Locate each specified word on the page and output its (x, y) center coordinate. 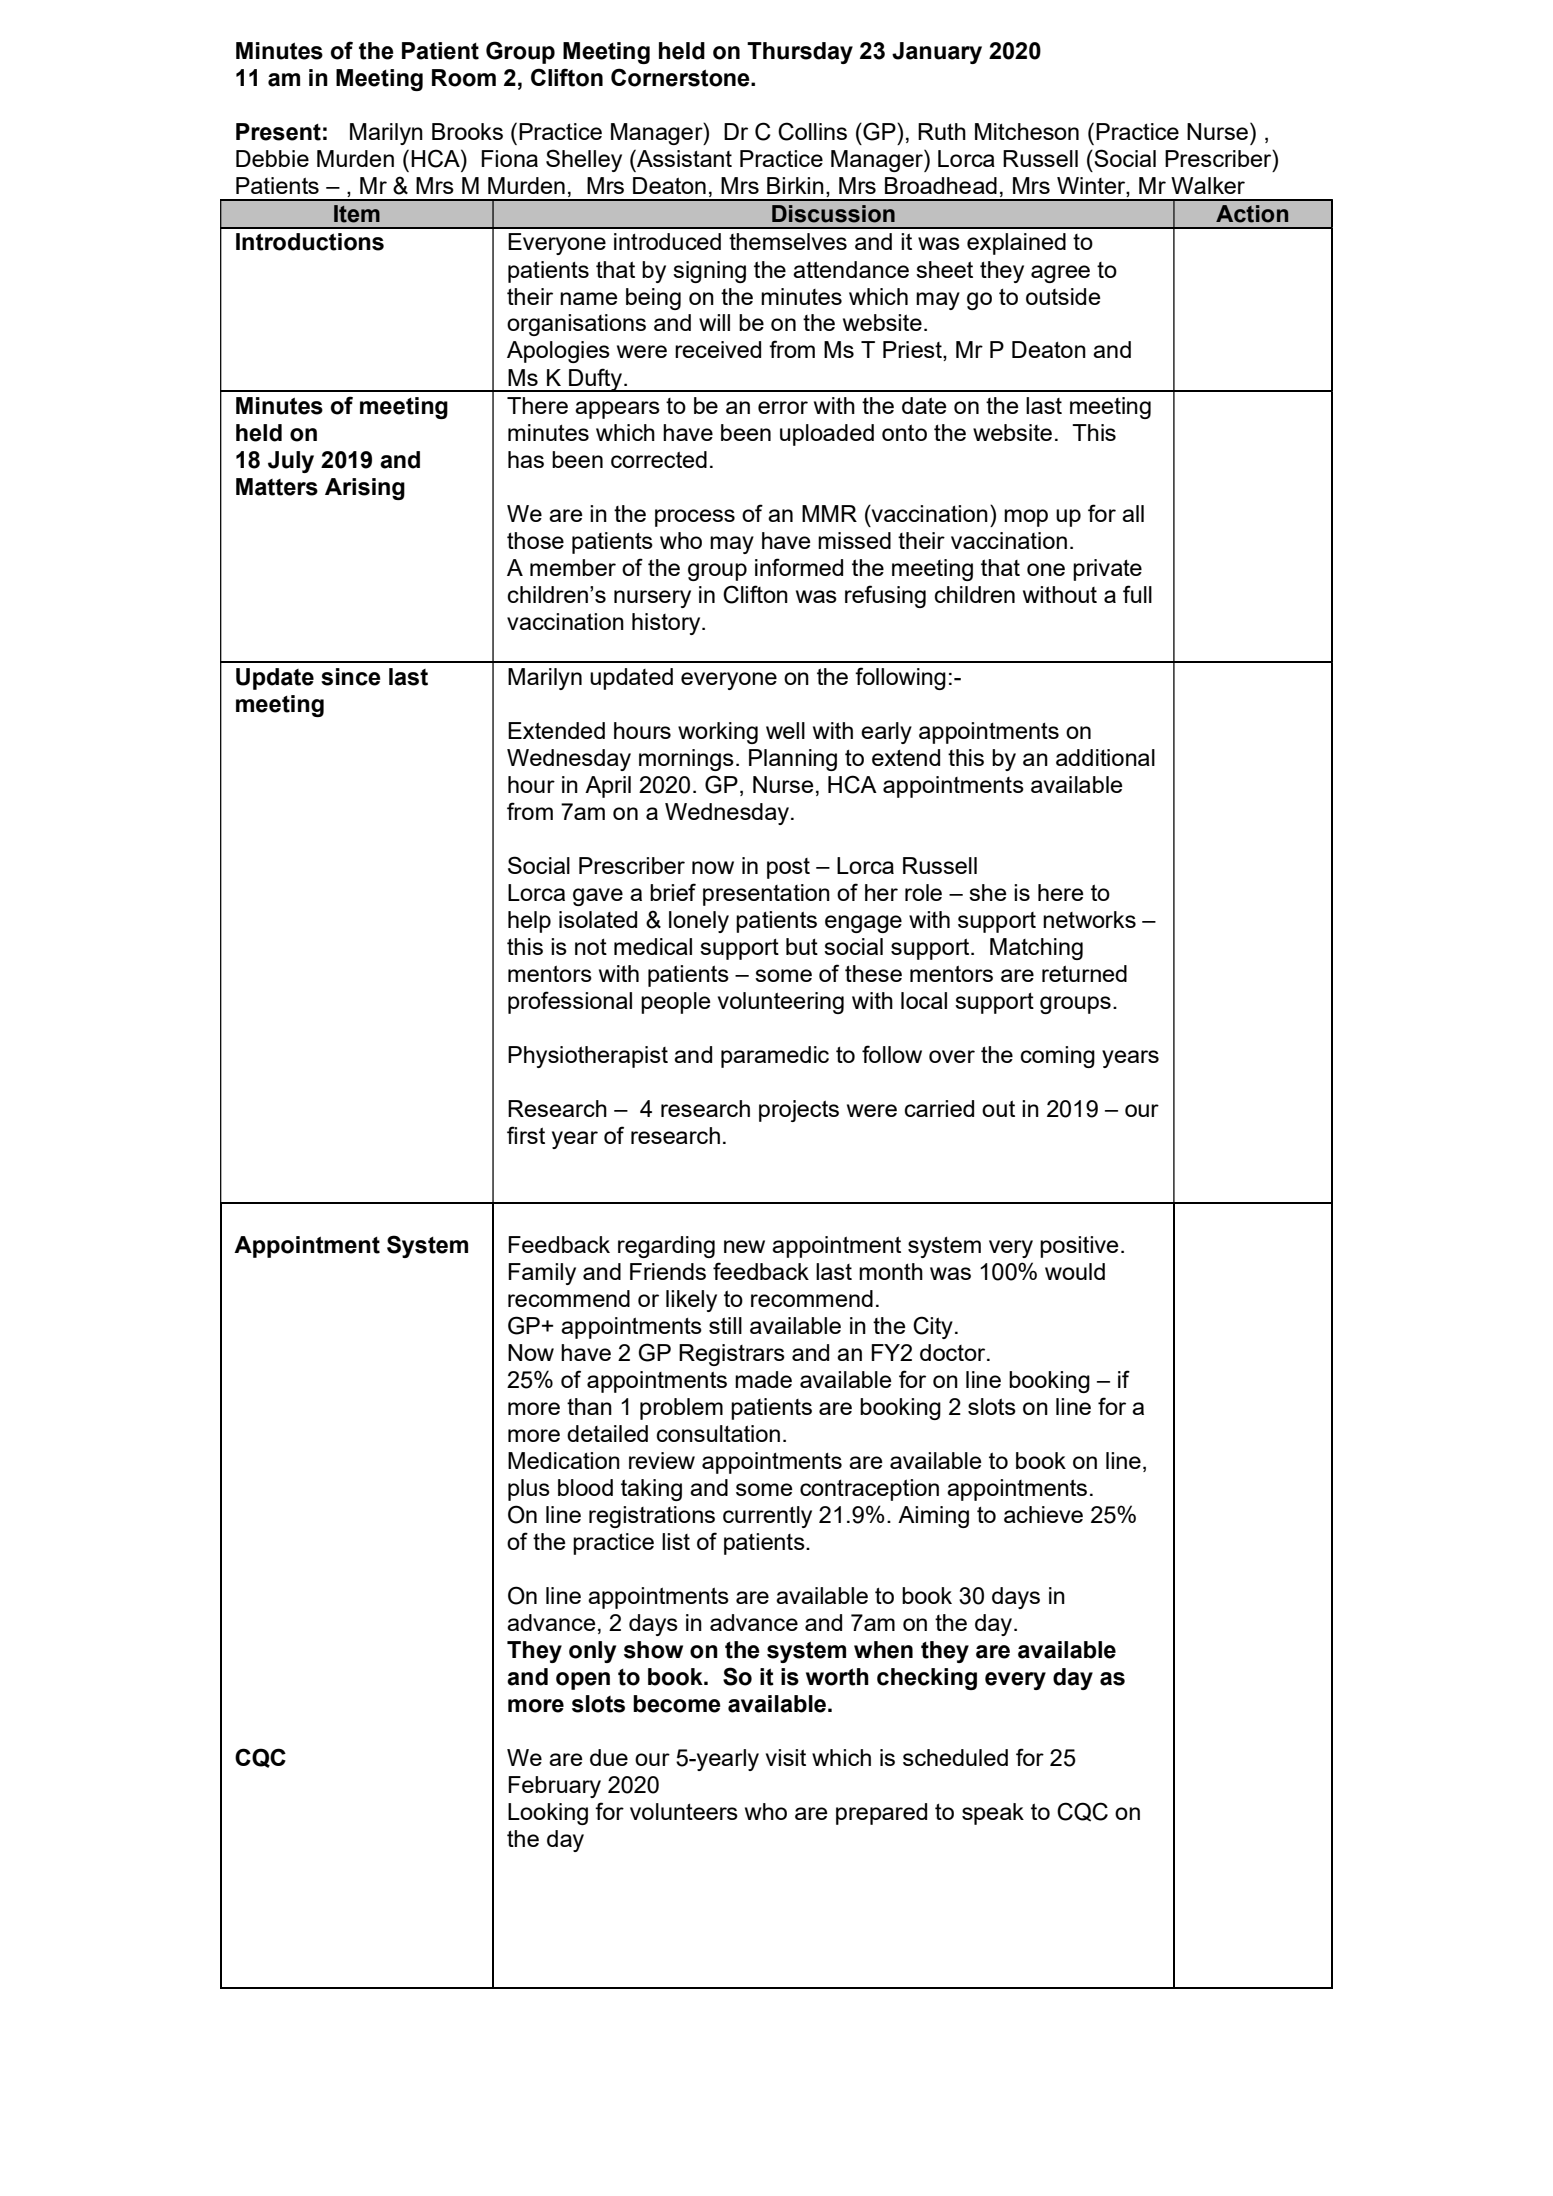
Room (464, 78)
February (554, 1787)
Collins (812, 131)
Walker (1208, 185)
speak (993, 1814)
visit (786, 1757)
